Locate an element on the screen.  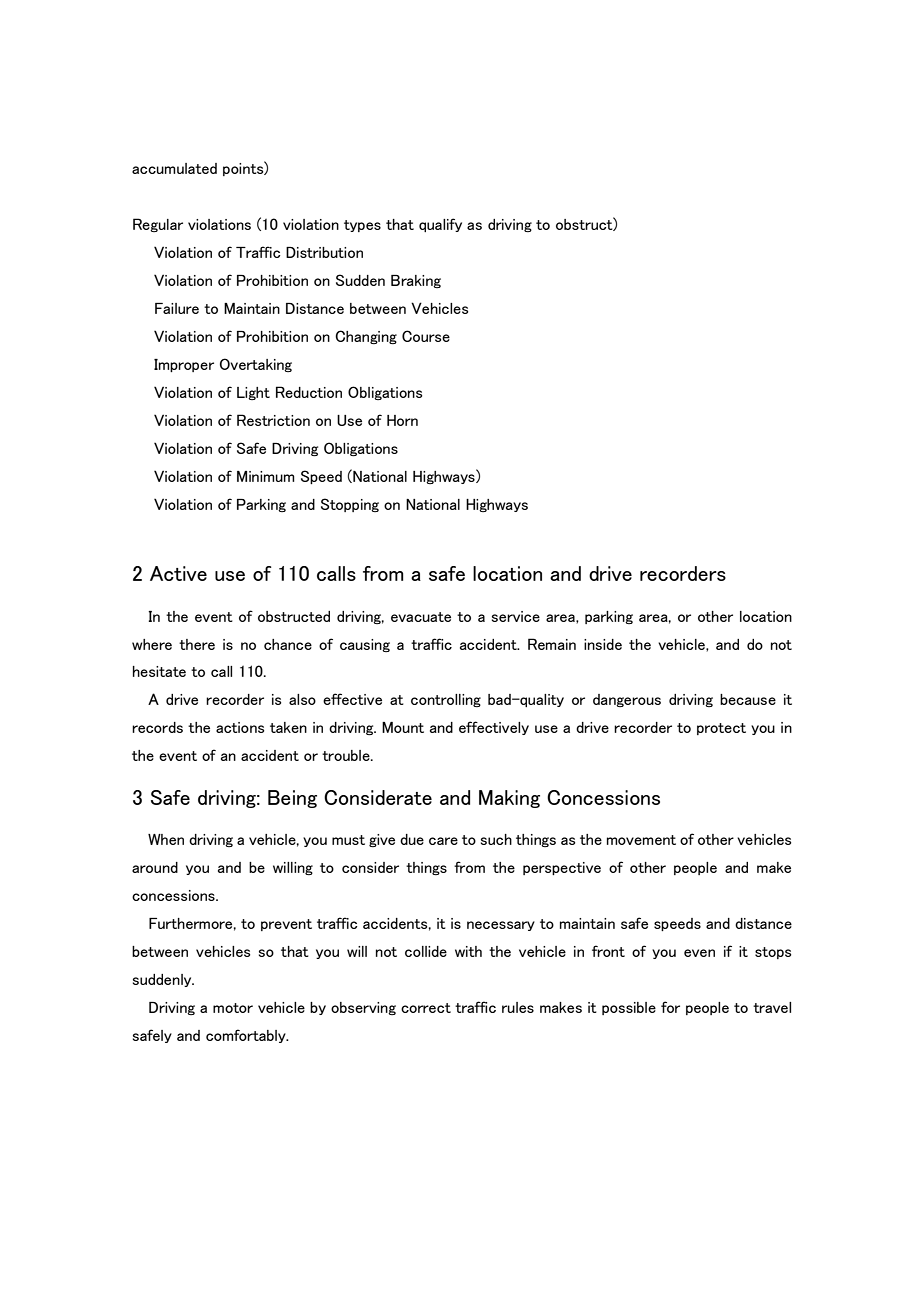
correct is located at coordinates (426, 1008).
